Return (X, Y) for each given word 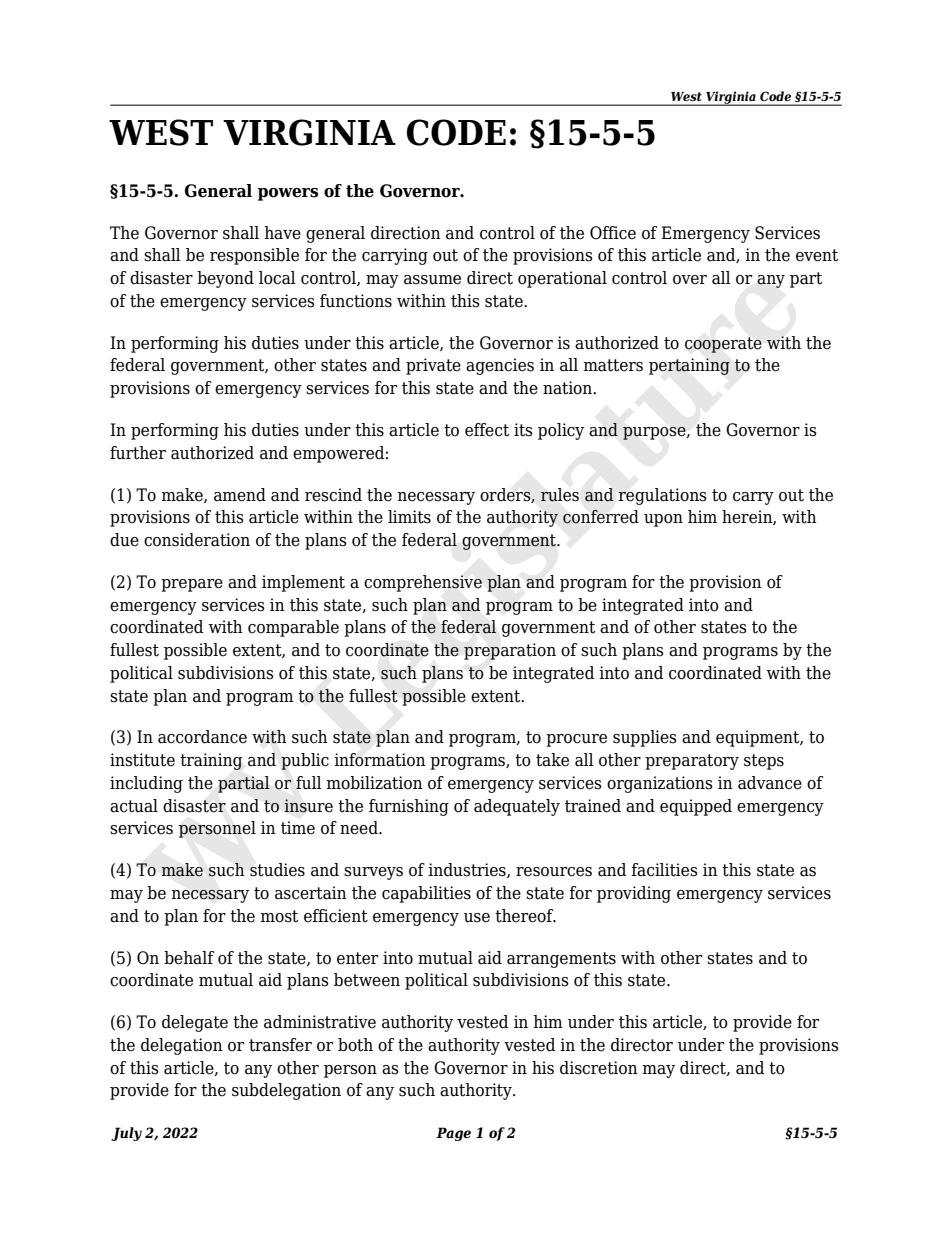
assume (432, 280)
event (817, 255)
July (126, 1134)
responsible (254, 256)
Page (453, 1134)
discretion (599, 1068)
